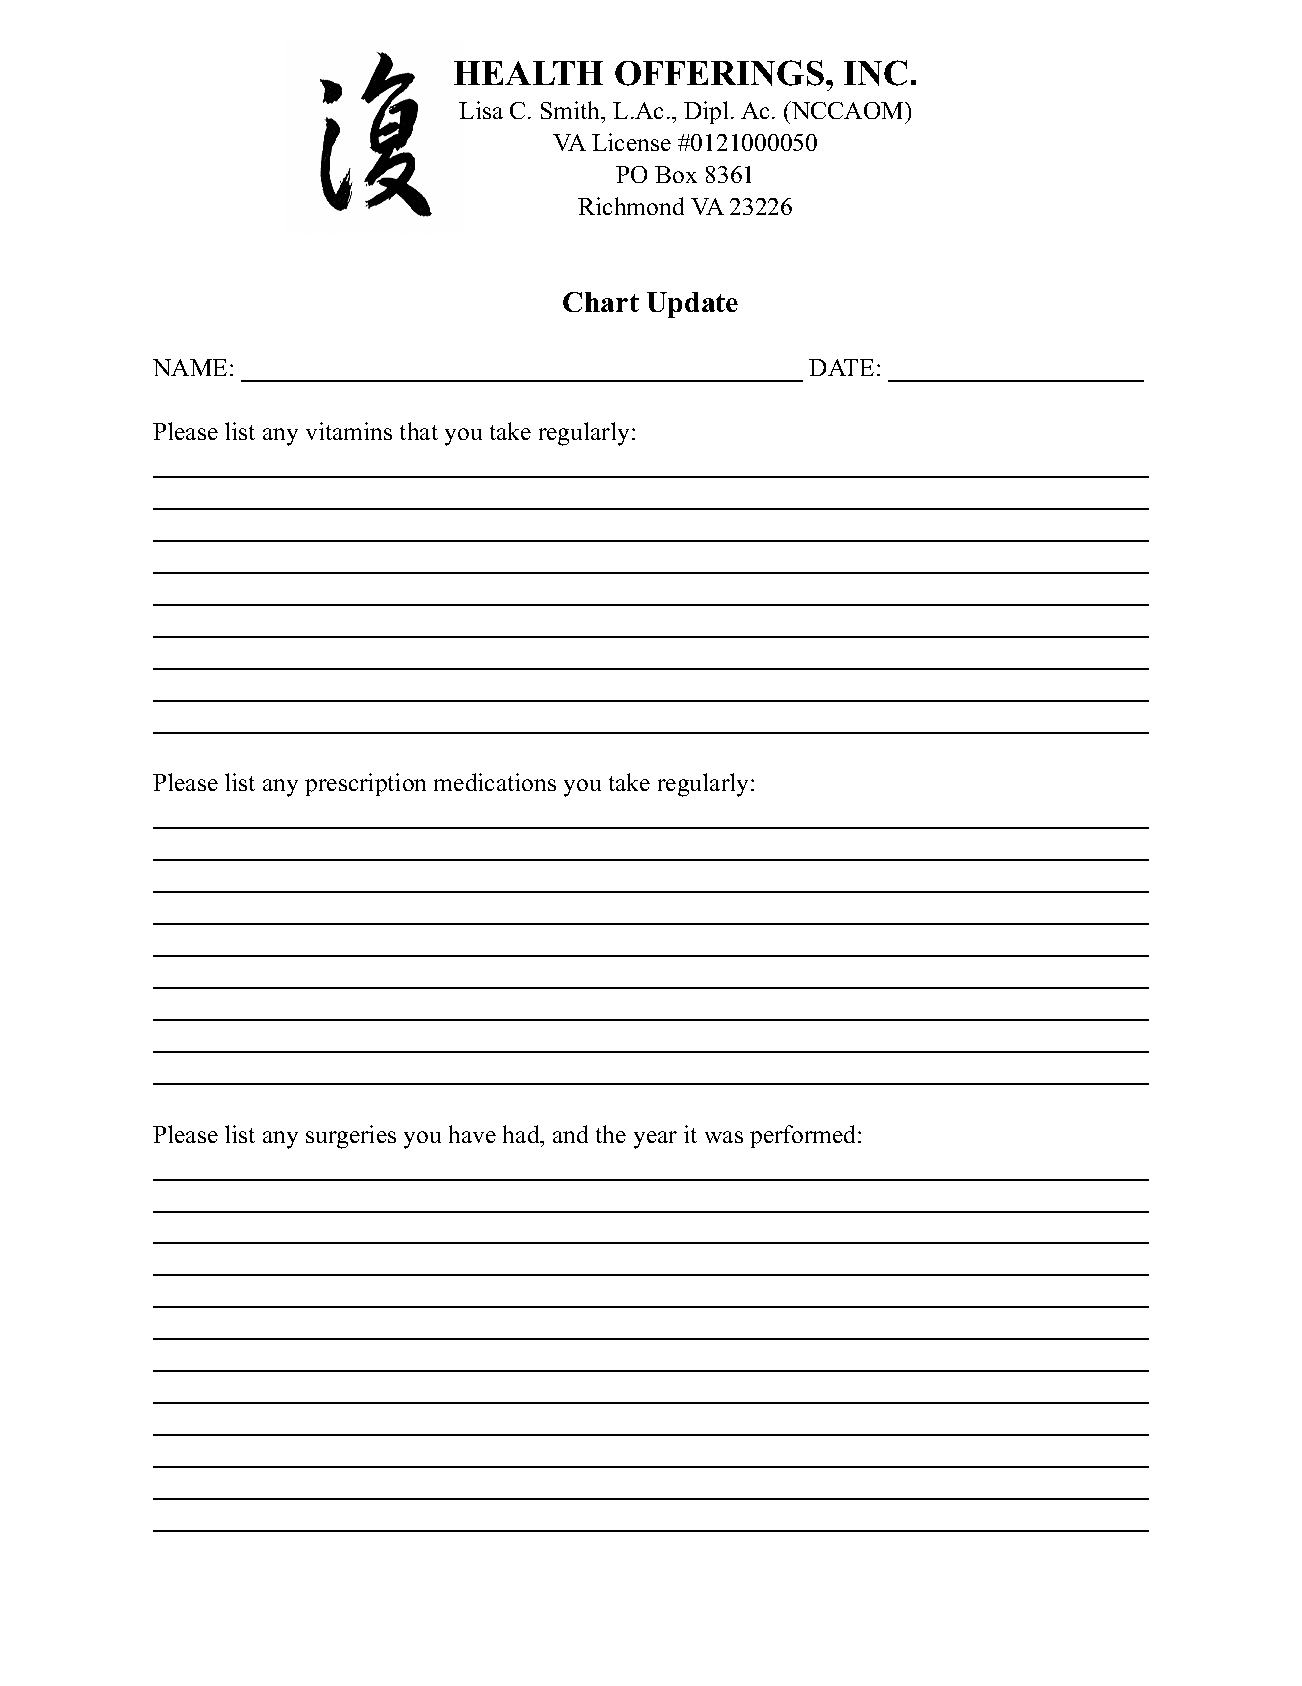 Image resolution: width=1302 pixels, height=1686 pixels. I want to click on had, so click(522, 1134).
